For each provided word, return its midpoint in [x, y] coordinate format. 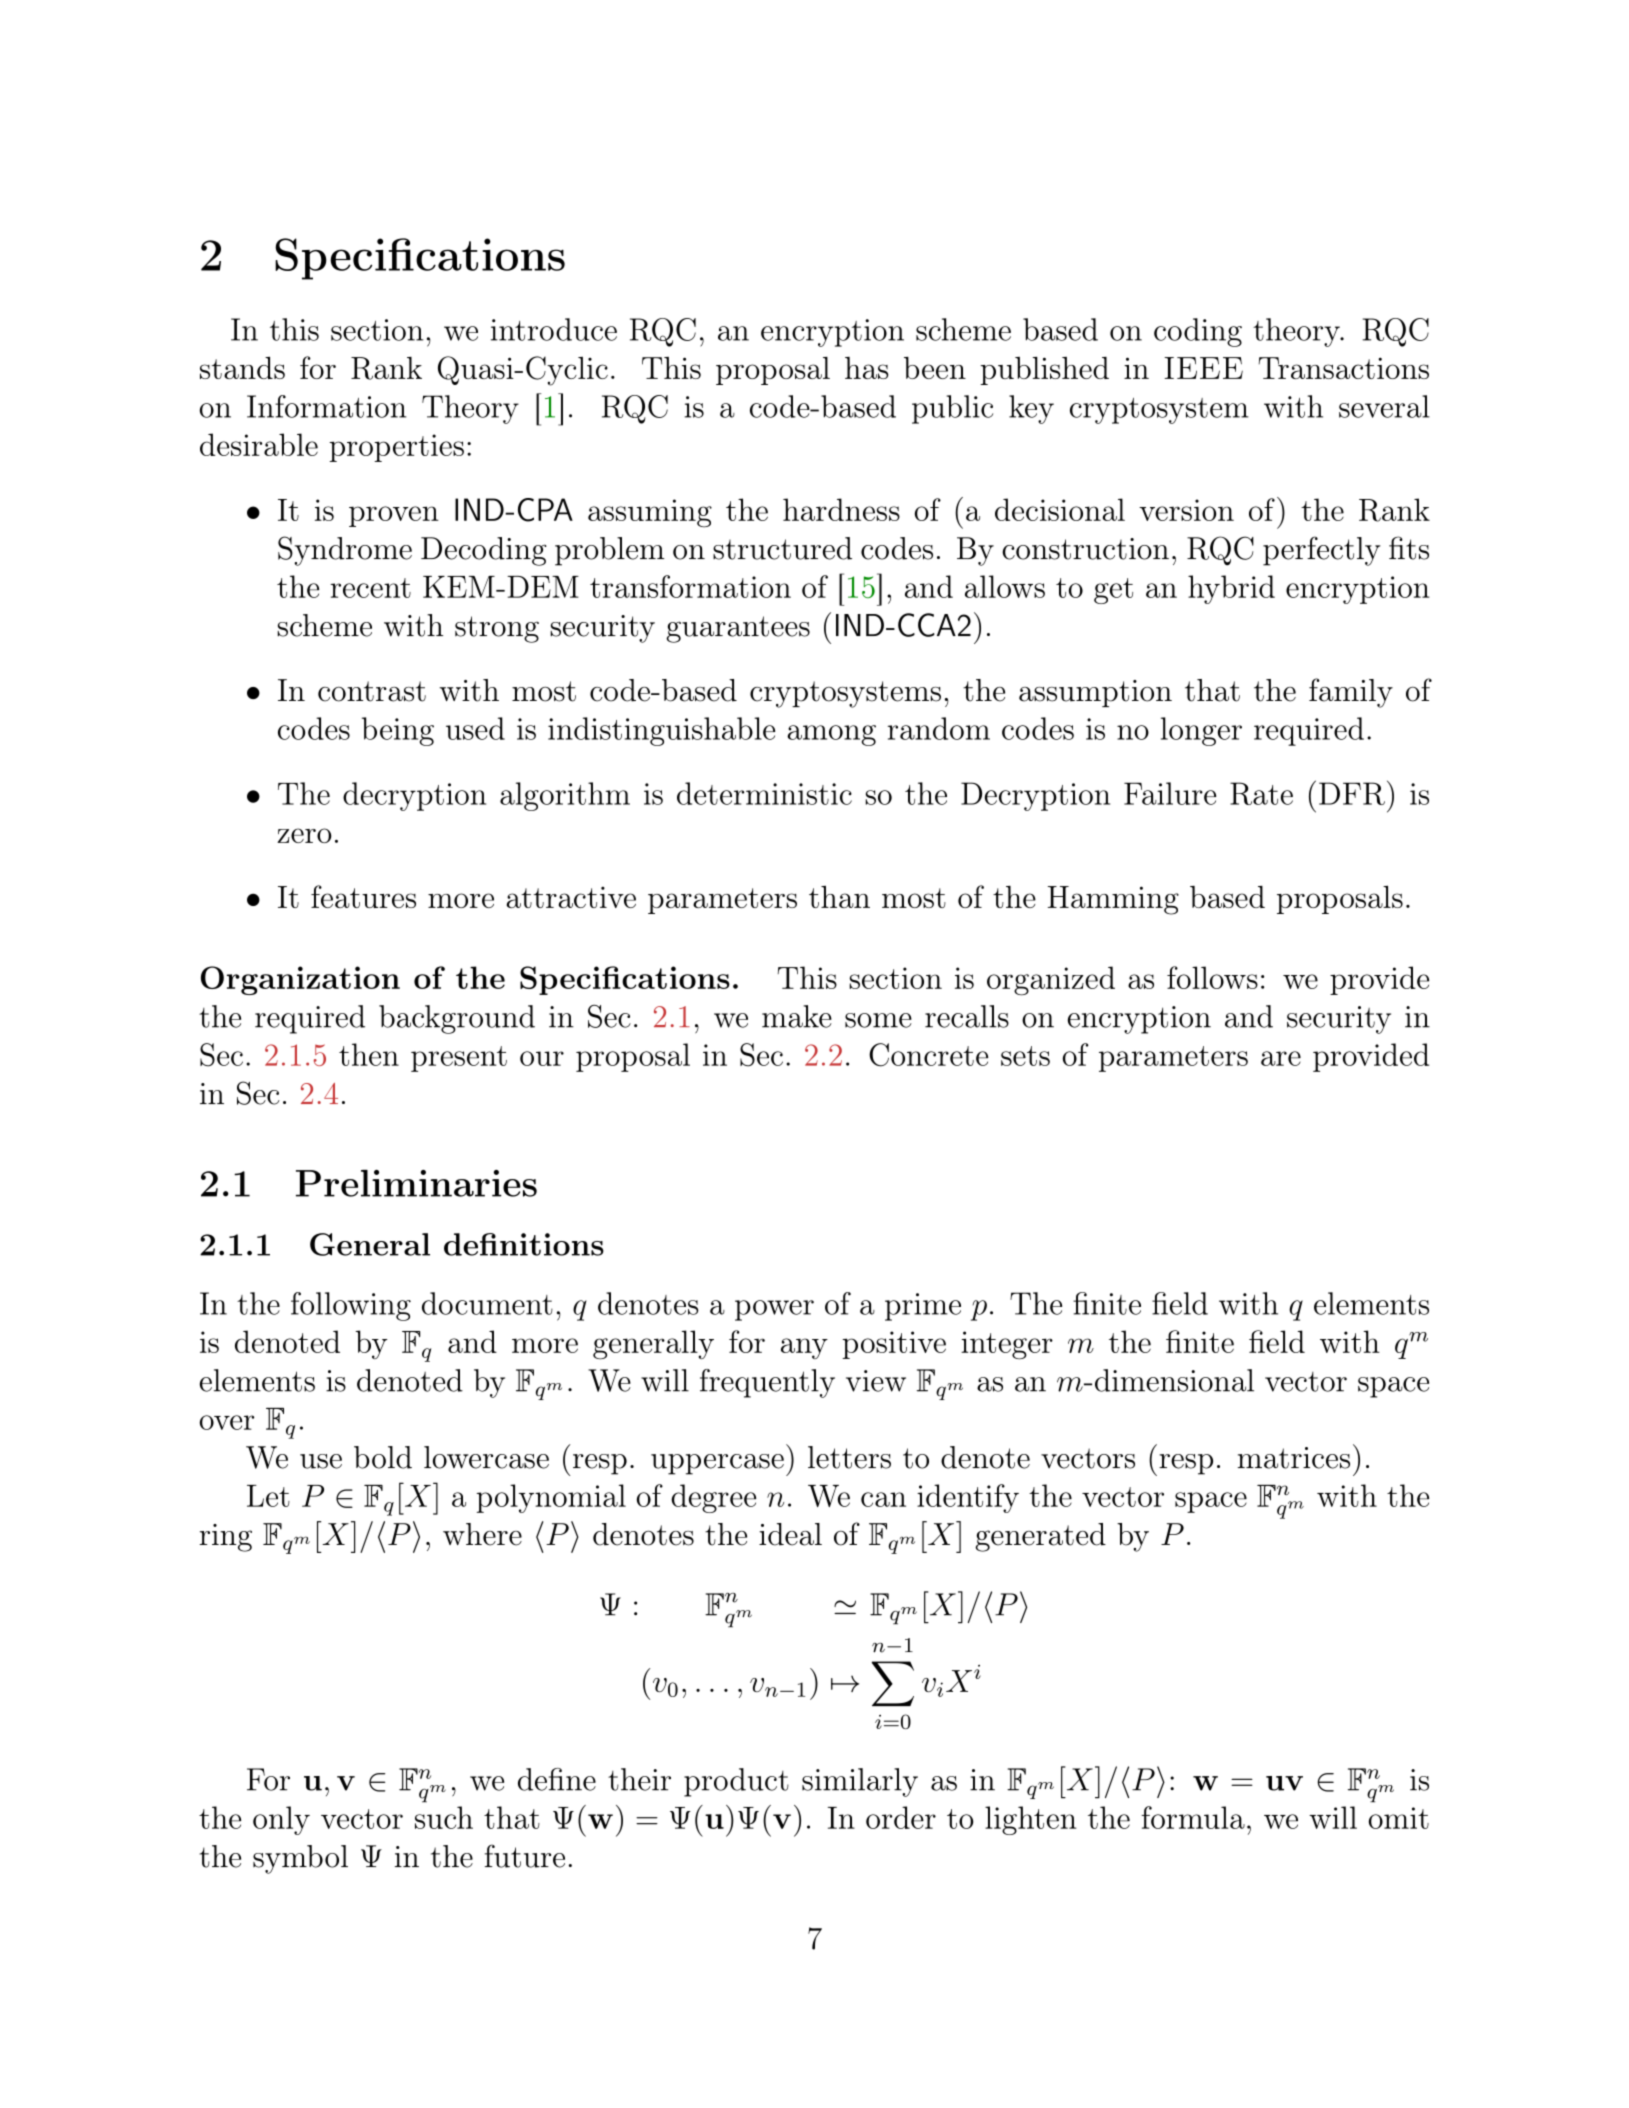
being [398, 731]
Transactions [1344, 368]
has [867, 368]
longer [1201, 731]
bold [383, 1457]
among [831, 735]
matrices [1293, 1458]
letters [849, 1457]
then [369, 1054]
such [444, 1817]
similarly [860, 1782]
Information [326, 406]
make [797, 1016]
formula [1193, 1817]
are [1281, 1058]
